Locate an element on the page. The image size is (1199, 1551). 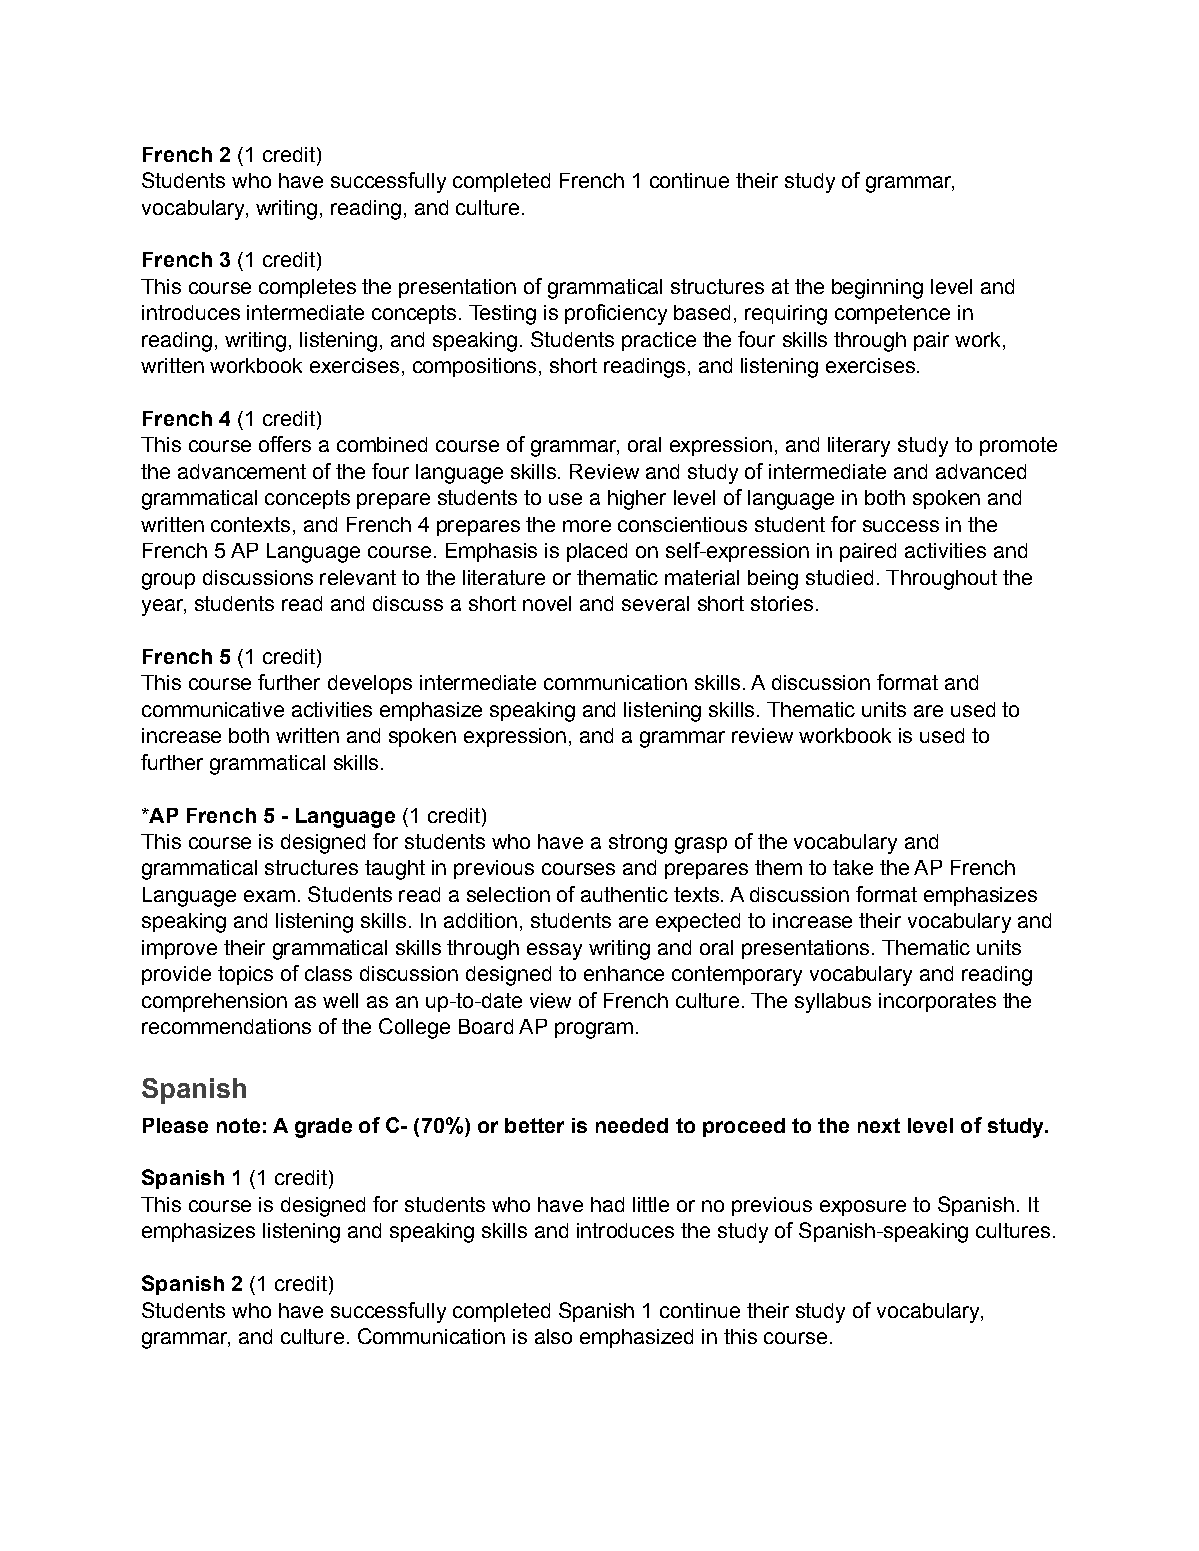
strong is located at coordinates (638, 844).
